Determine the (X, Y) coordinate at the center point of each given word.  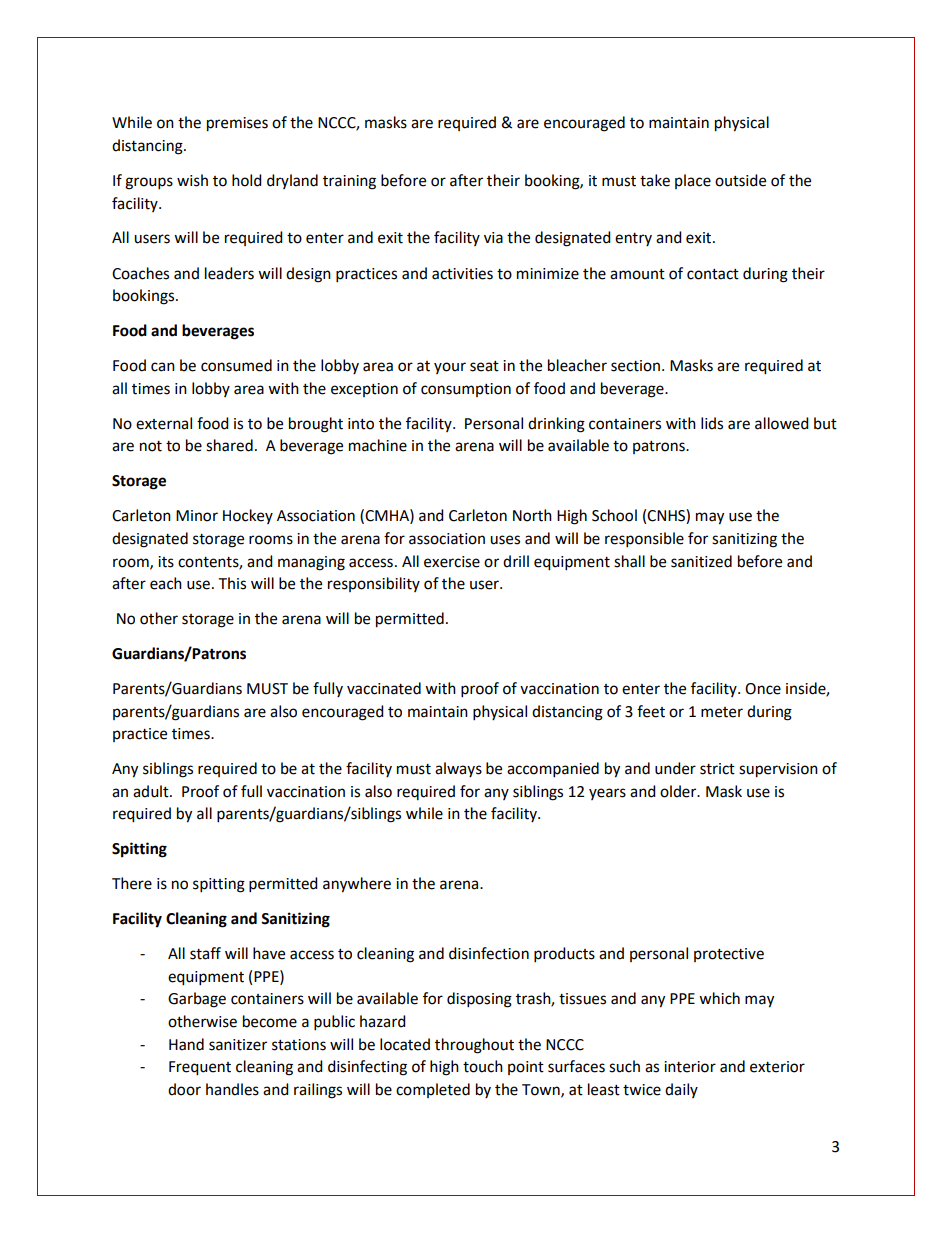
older (679, 791)
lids (712, 423)
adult (152, 791)
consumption (466, 390)
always (458, 769)
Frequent (200, 1068)
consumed (236, 365)
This (232, 583)
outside (740, 180)
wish (192, 180)
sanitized (701, 561)
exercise (452, 562)
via (493, 238)
